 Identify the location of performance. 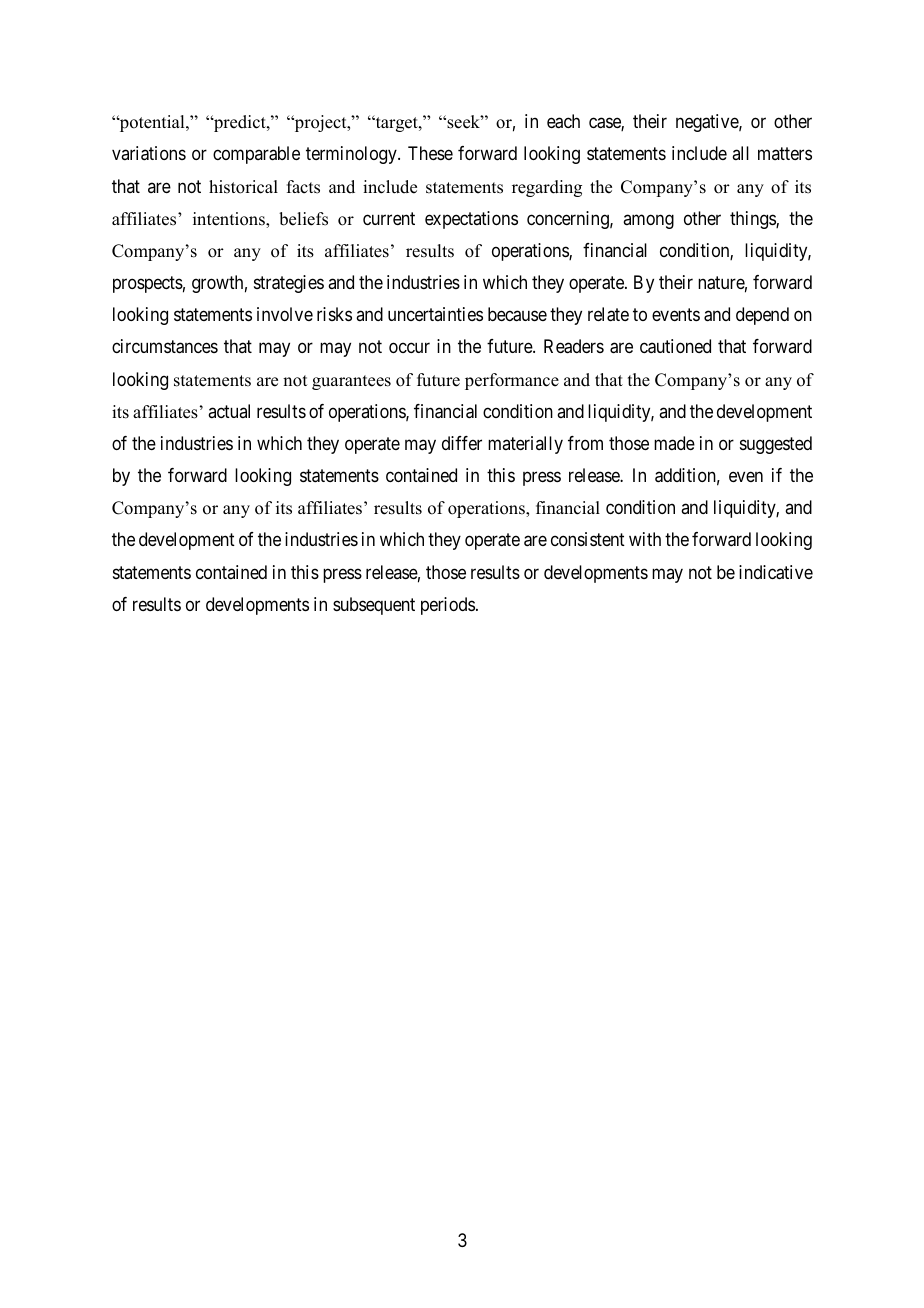
(512, 381).
